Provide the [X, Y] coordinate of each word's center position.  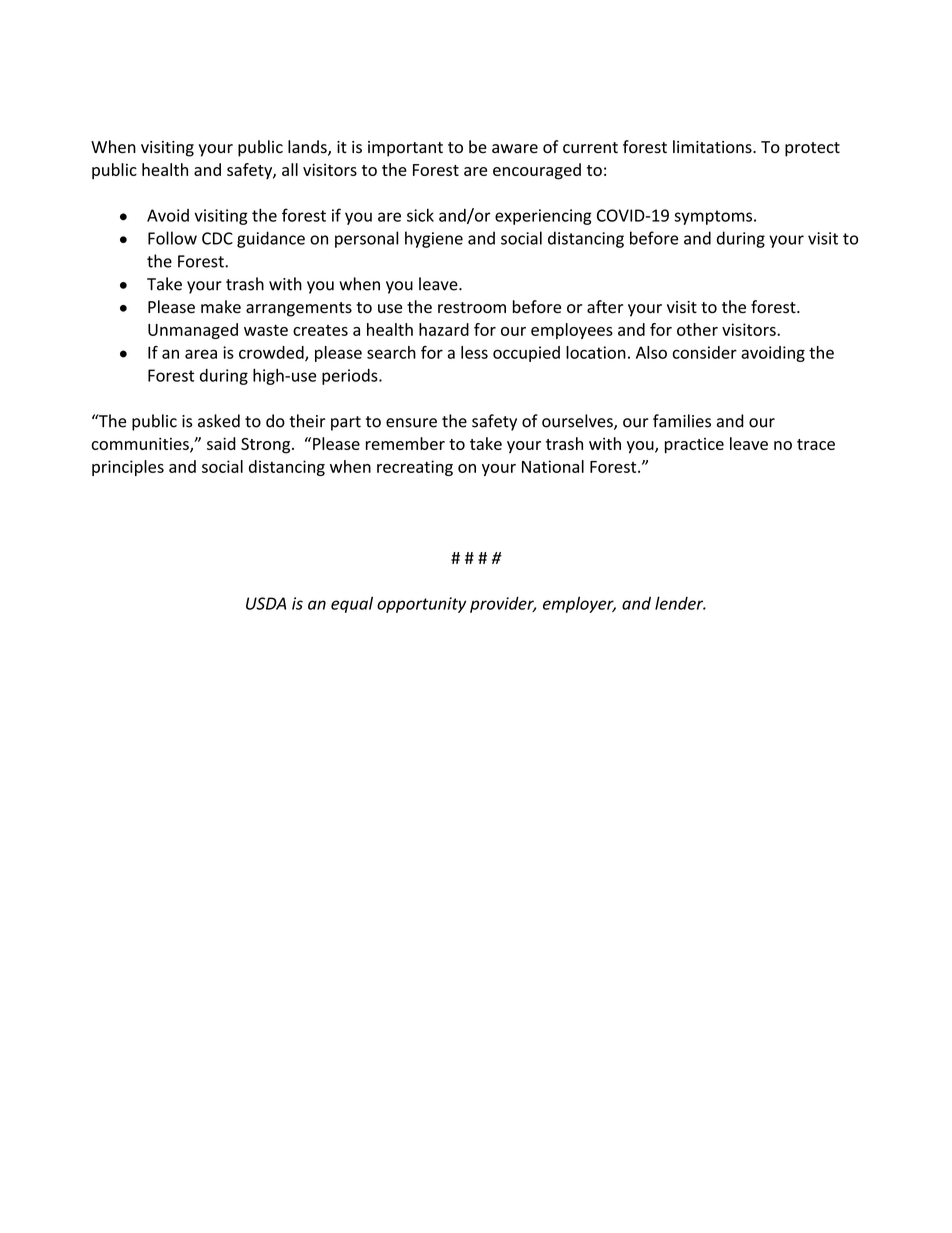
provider [503, 605]
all [290, 169]
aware [515, 149]
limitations [712, 147]
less [474, 352]
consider [704, 352]
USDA [266, 603]
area [201, 354]
